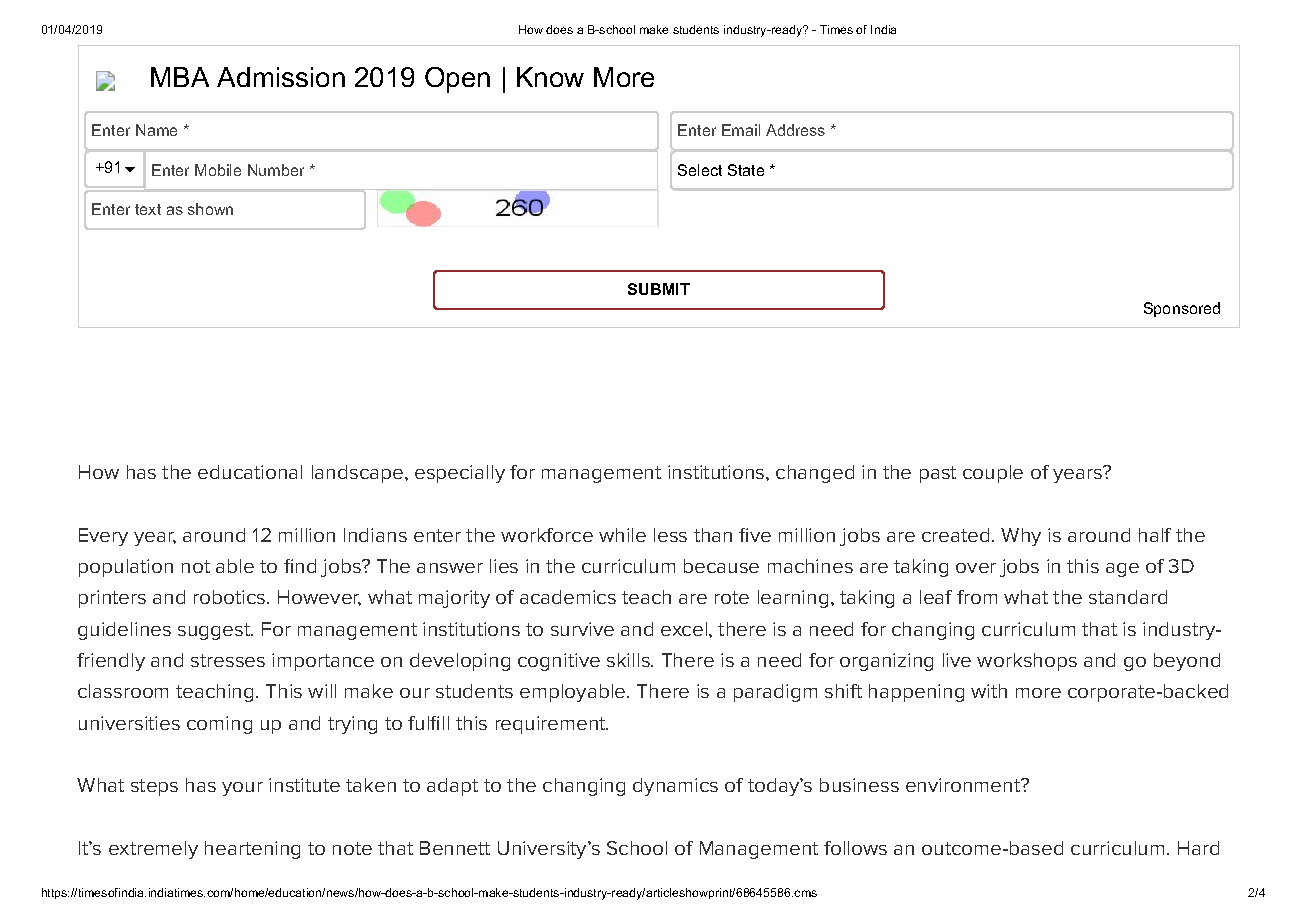 This image has width=1307, height=924. I want to click on skills, so click(629, 660).
